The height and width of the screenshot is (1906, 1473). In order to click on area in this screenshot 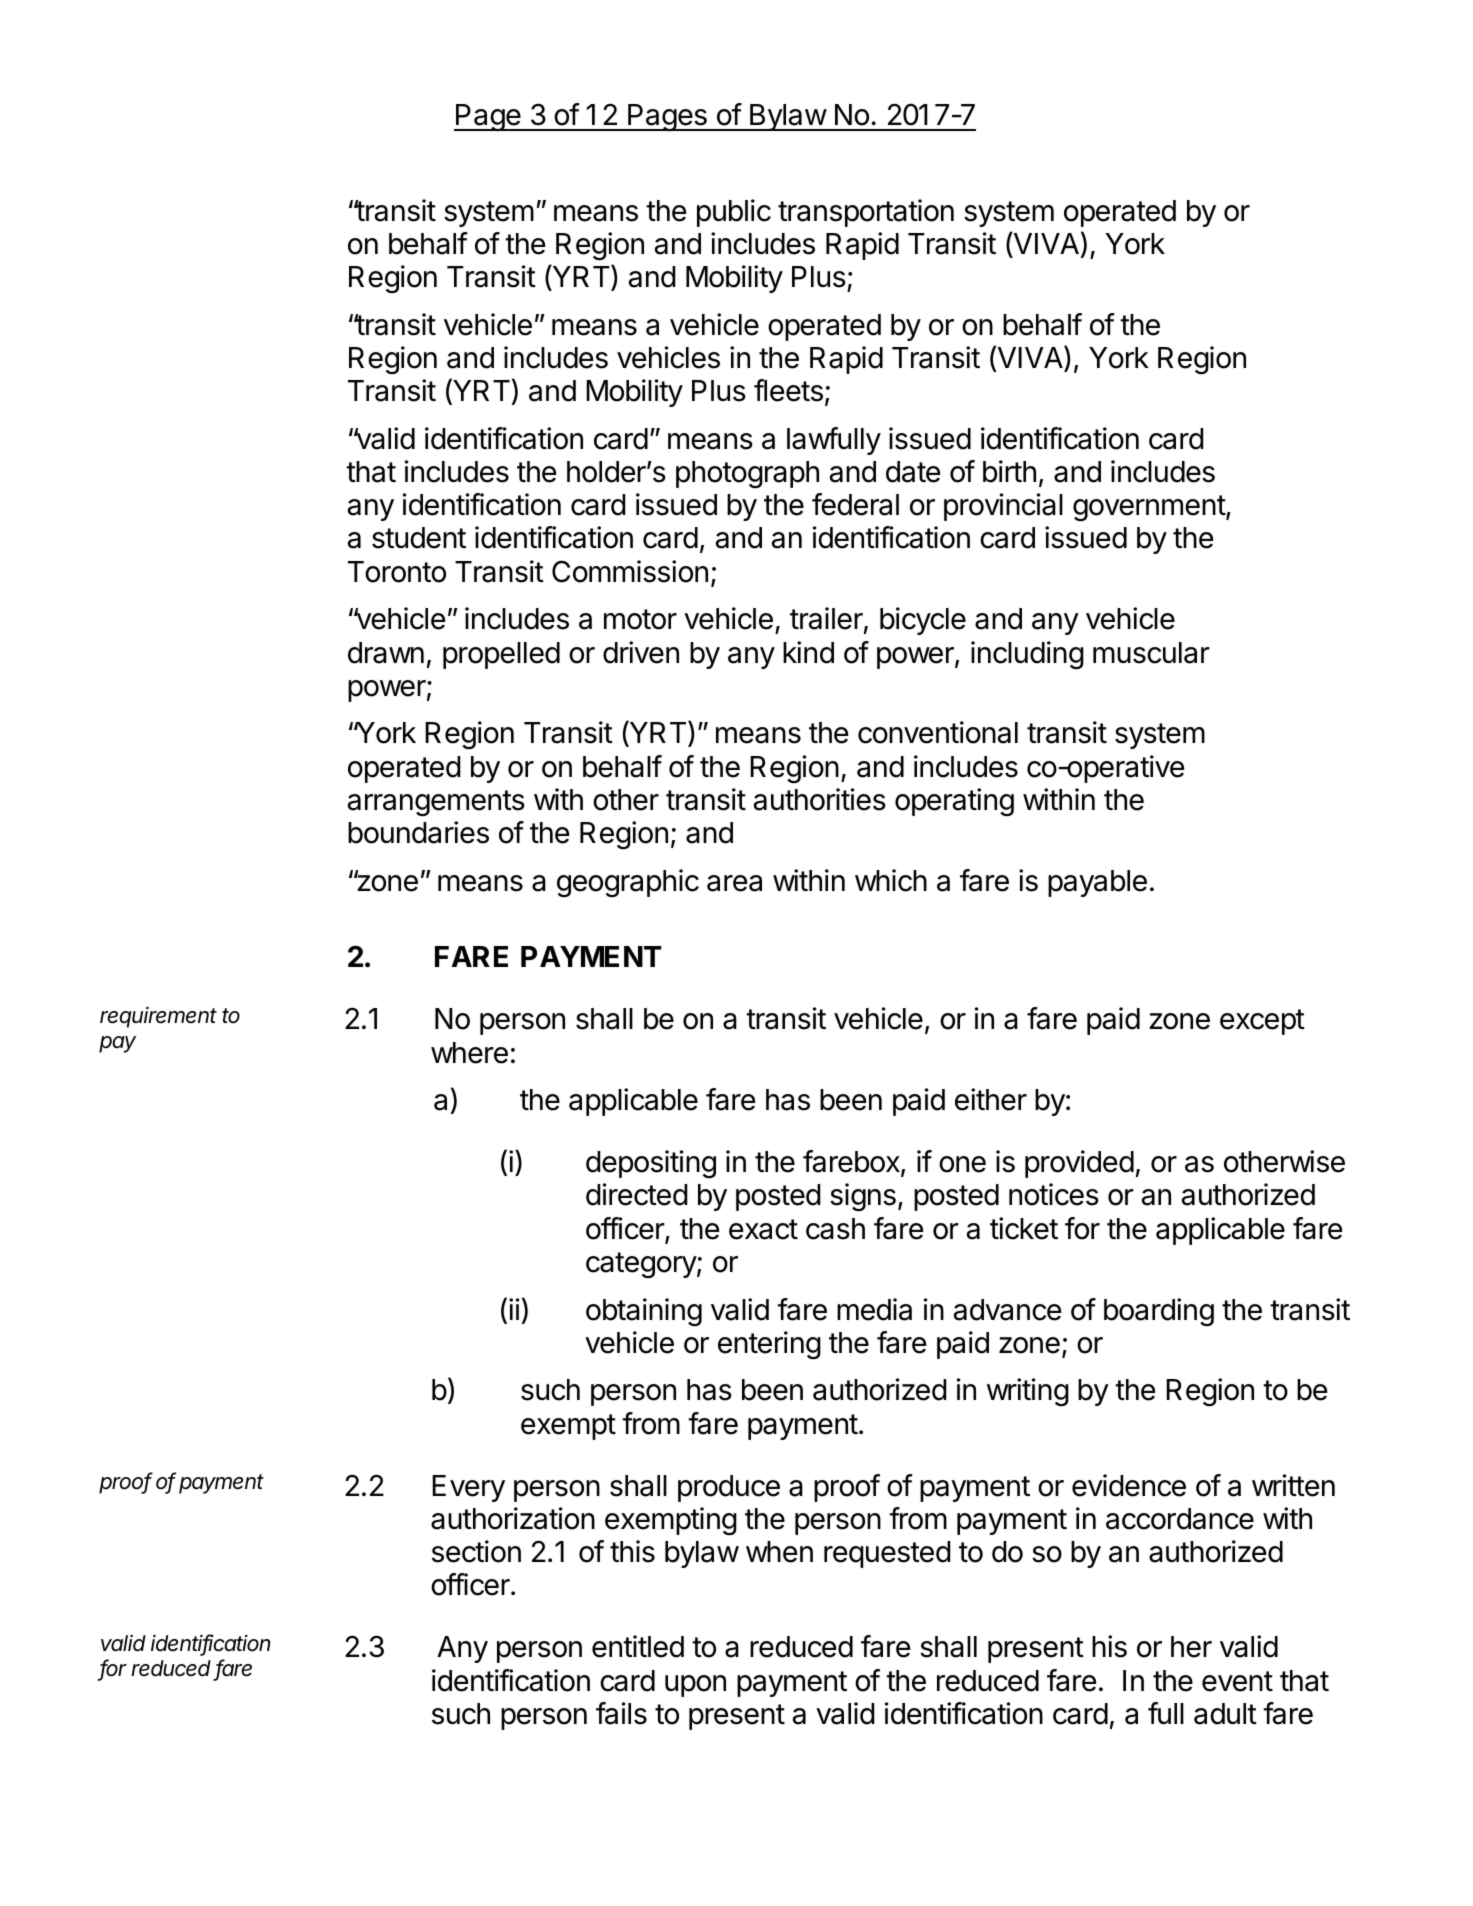, I will do `click(734, 883)`.
